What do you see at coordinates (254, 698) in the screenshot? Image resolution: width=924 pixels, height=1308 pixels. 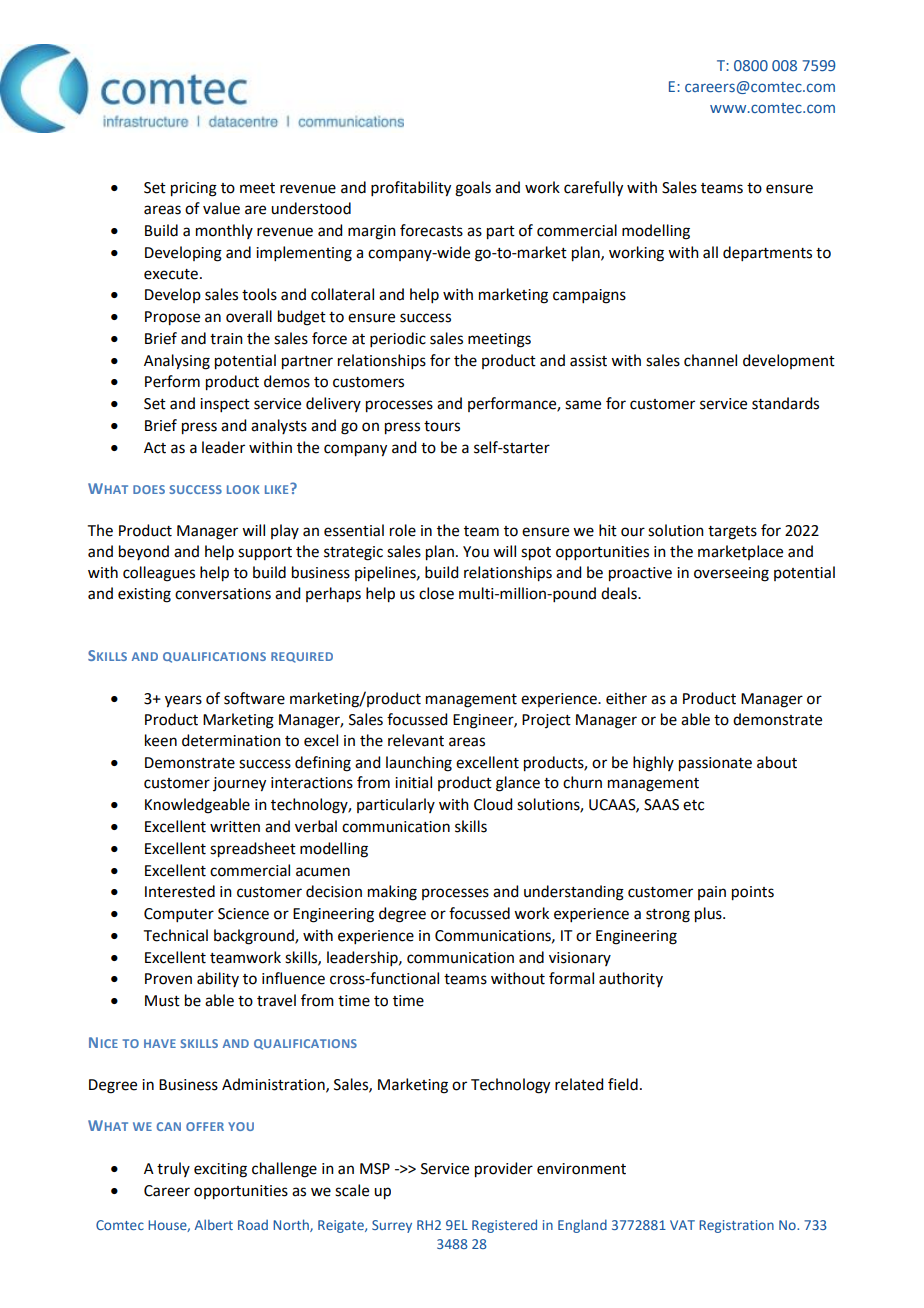 I see `software` at bounding box center [254, 698].
